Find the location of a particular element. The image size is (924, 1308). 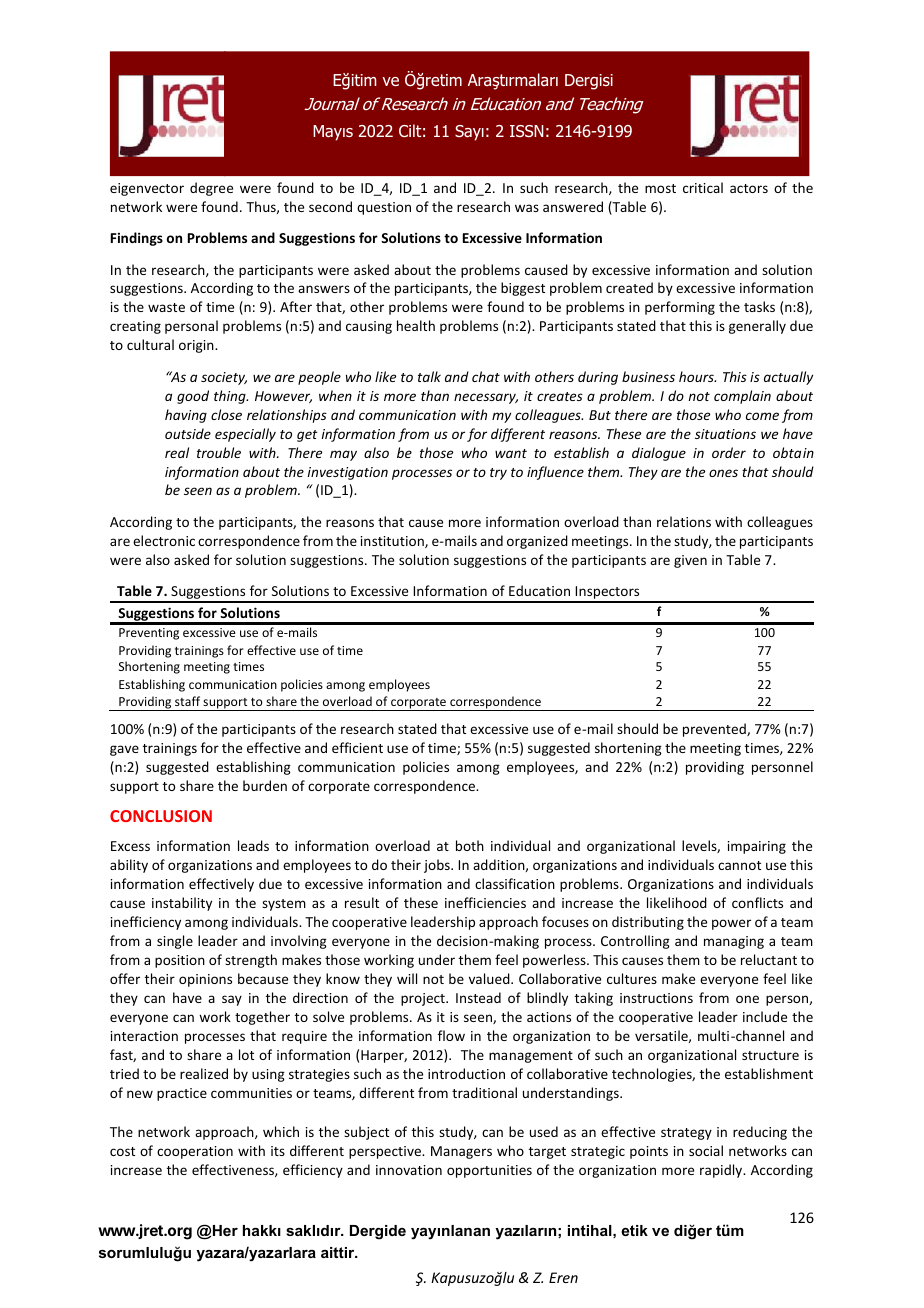

ISSN is located at coordinates (527, 131).
